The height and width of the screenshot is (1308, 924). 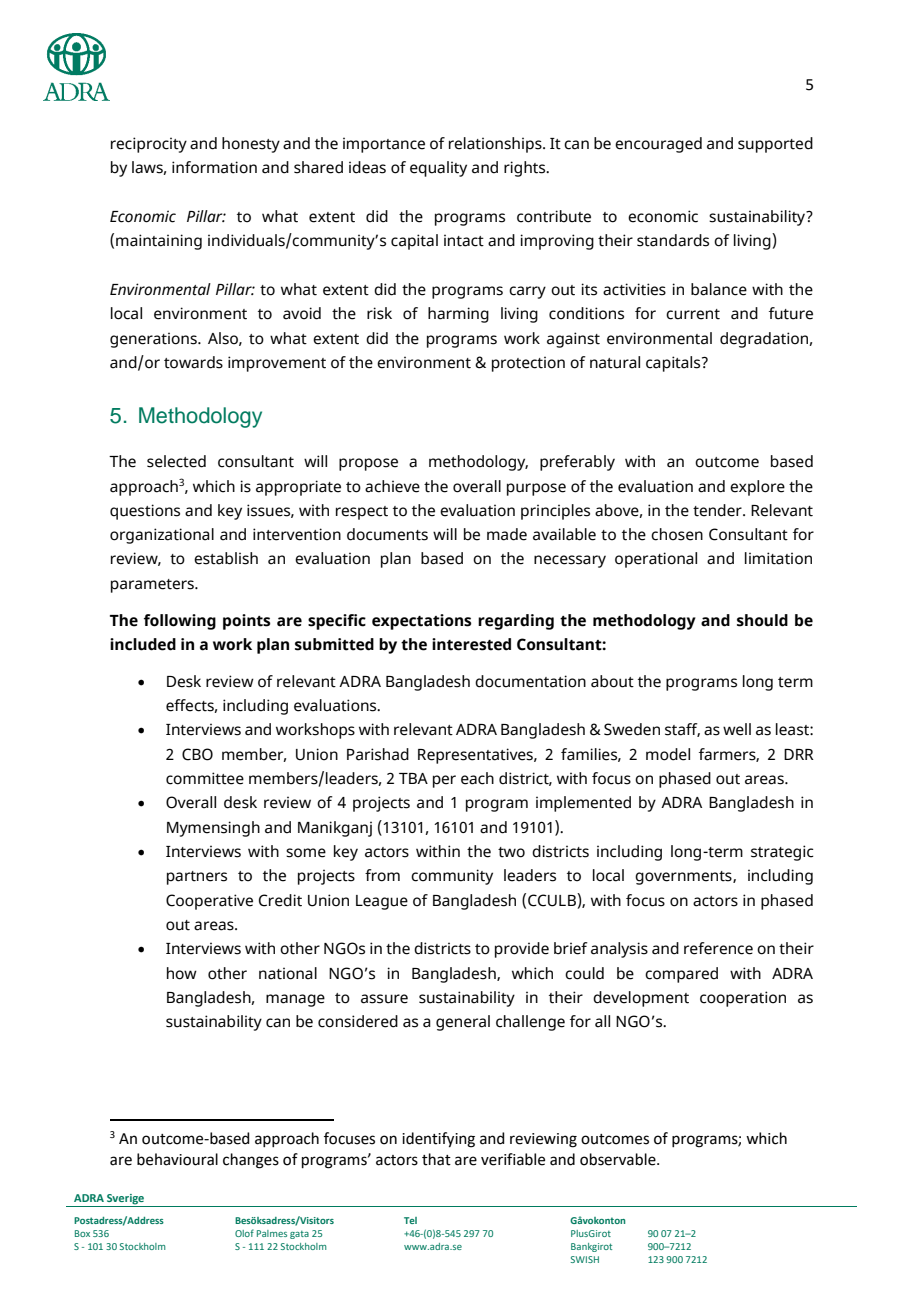 I want to click on partners, so click(x=197, y=878).
